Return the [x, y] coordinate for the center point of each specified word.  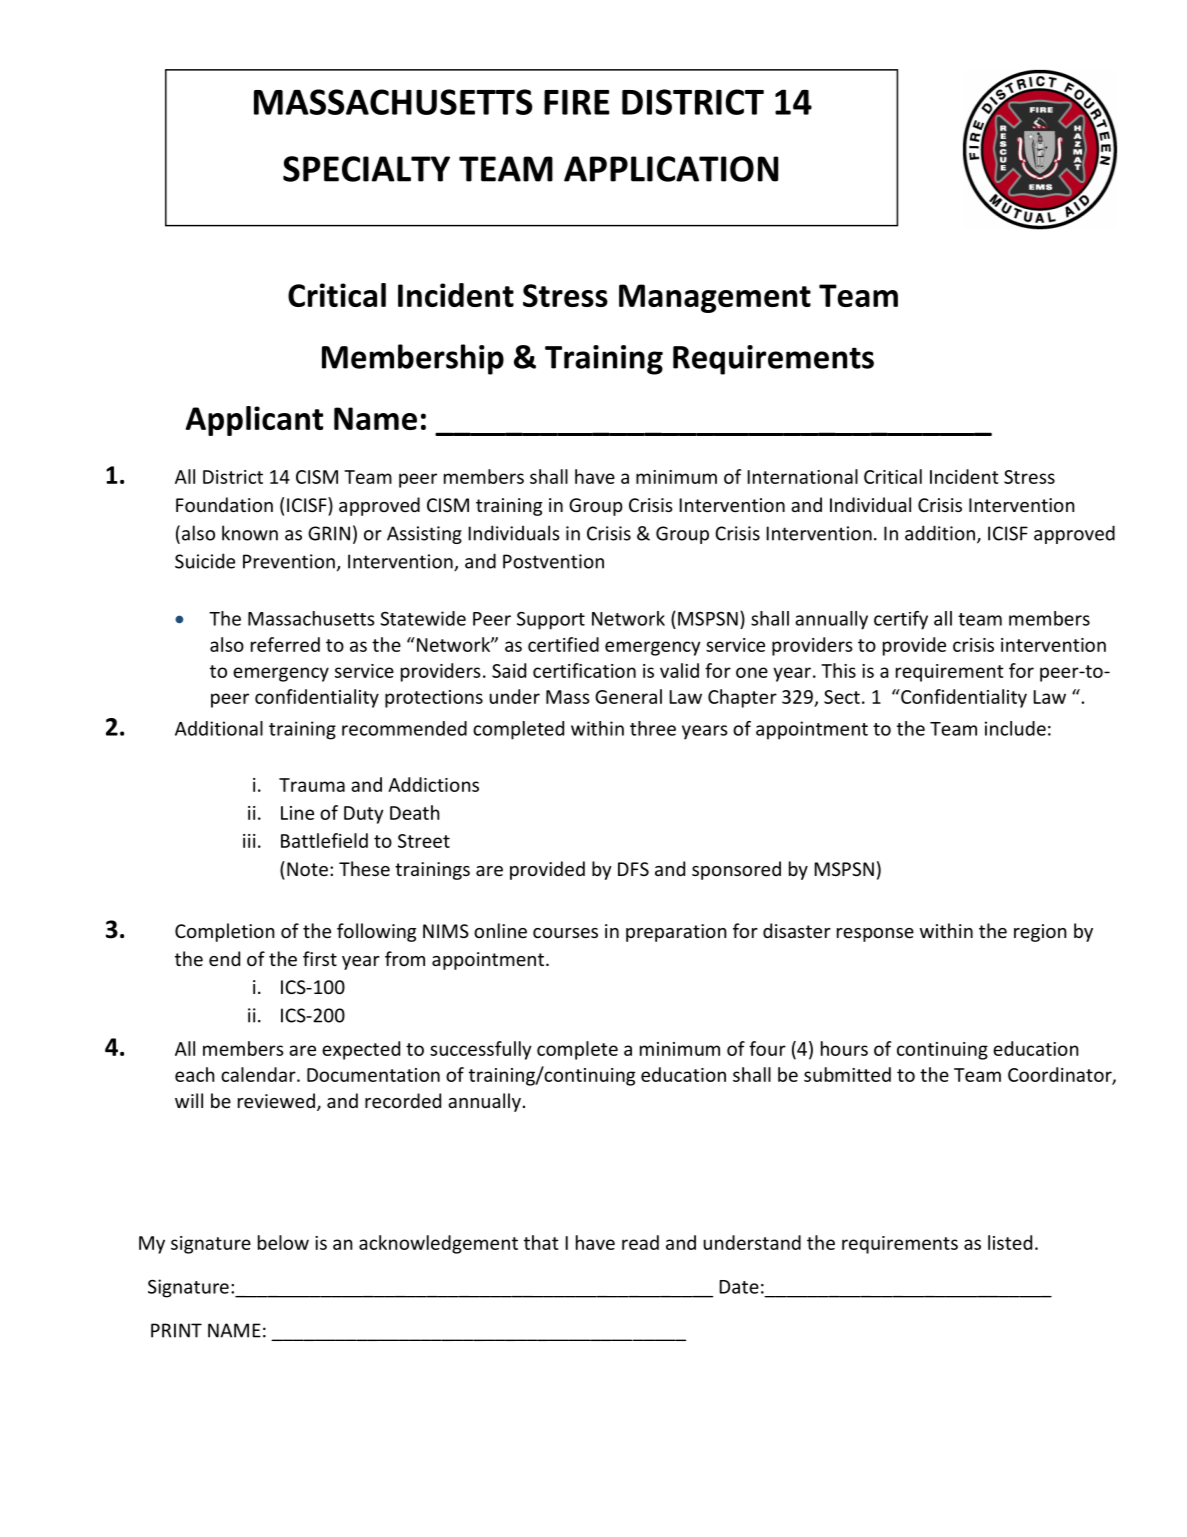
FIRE [577, 102]
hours [844, 1048]
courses [565, 933]
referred [285, 644]
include [1015, 728]
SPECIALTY [366, 169]
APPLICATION [671, 169]
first [320, 958]
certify [901, 620]
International [802, 476]
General [628, 696]
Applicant [254, 421]
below [283, 1242]
